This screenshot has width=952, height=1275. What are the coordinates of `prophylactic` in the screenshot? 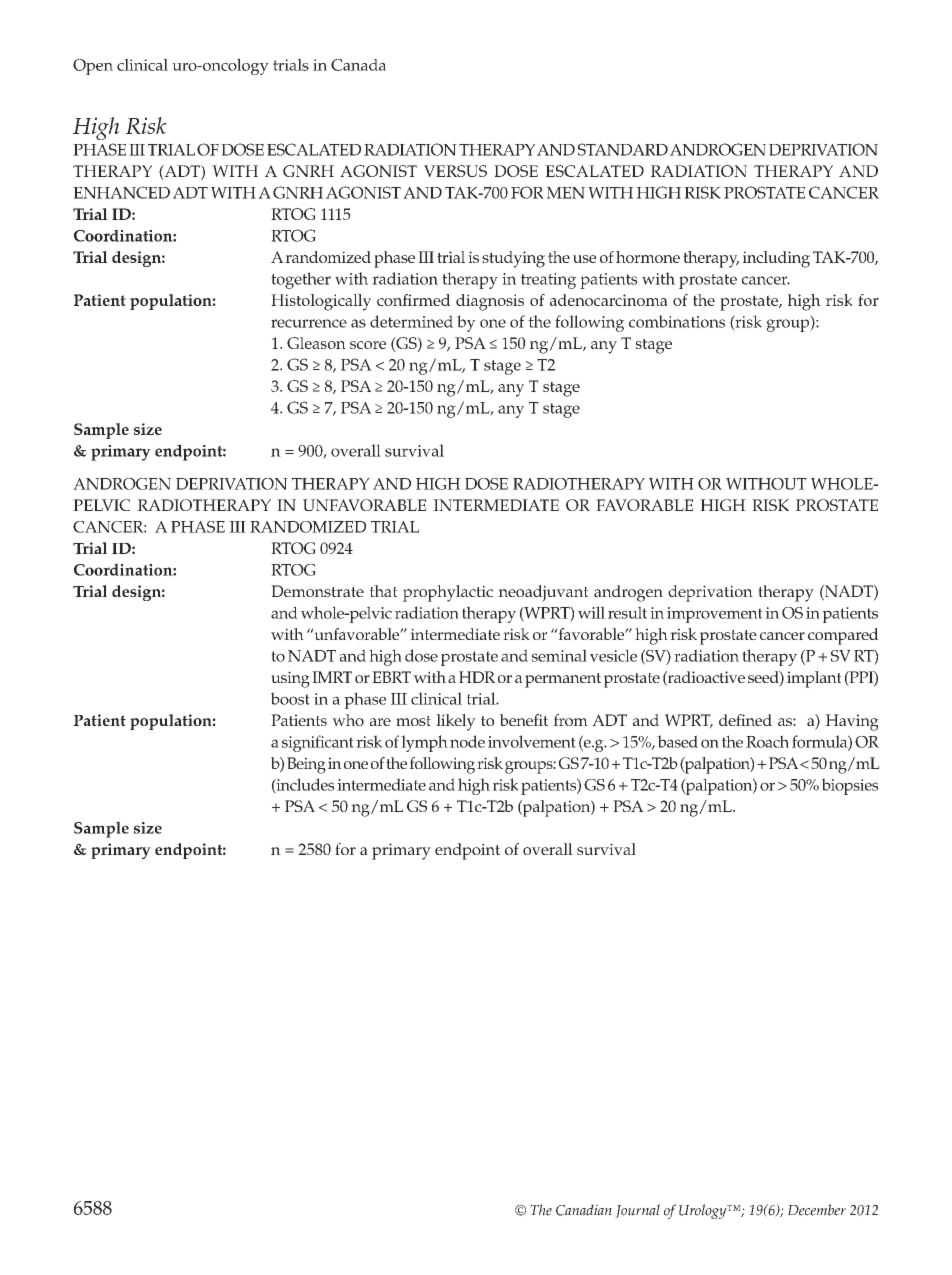 It's located at (448, 593).
